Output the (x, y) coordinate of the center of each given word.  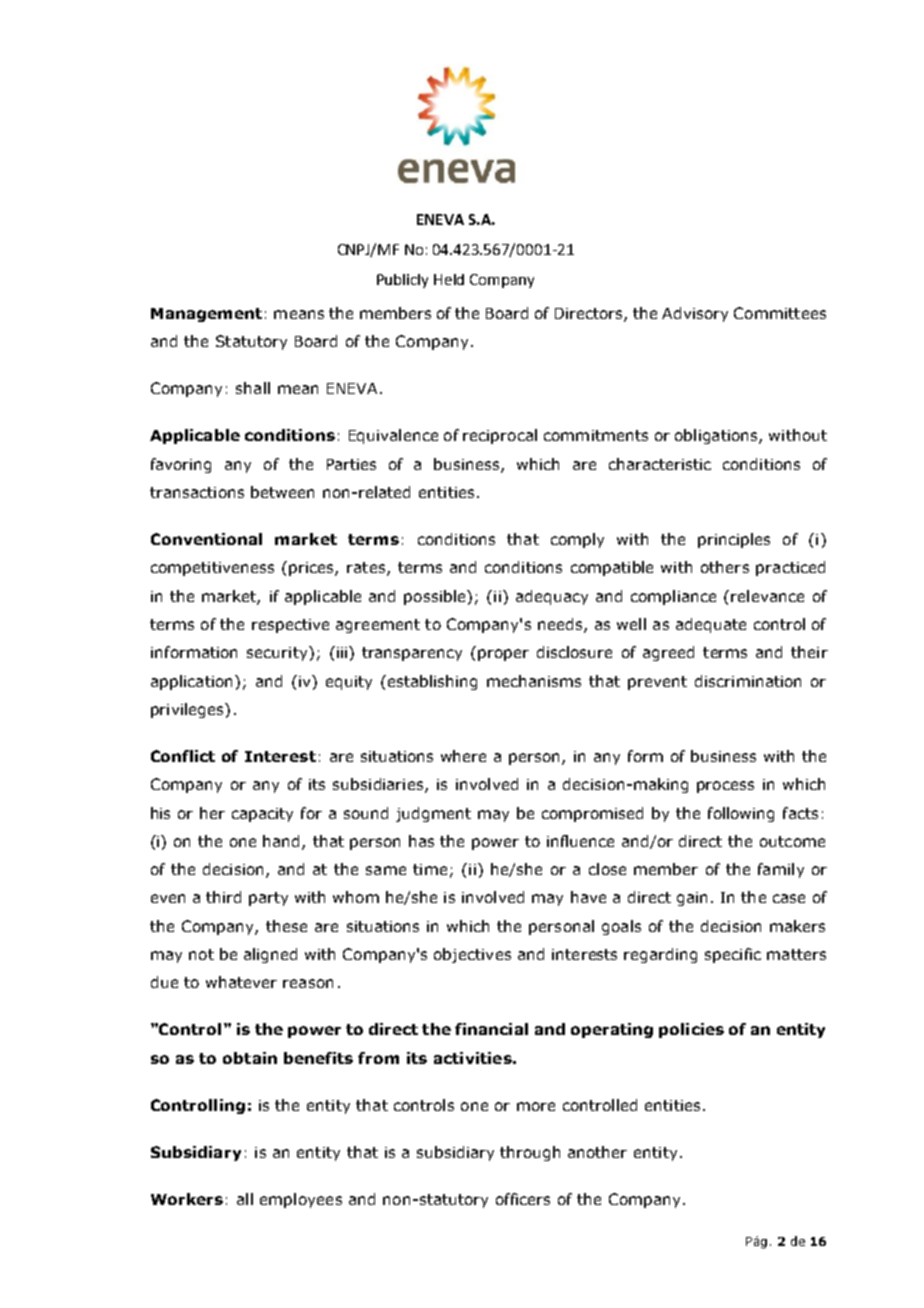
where (463, 756)
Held (449, 279)
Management (206, 315)
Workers (187, 1199)
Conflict (183, 756)
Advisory (695, 314)
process (725, 787)
